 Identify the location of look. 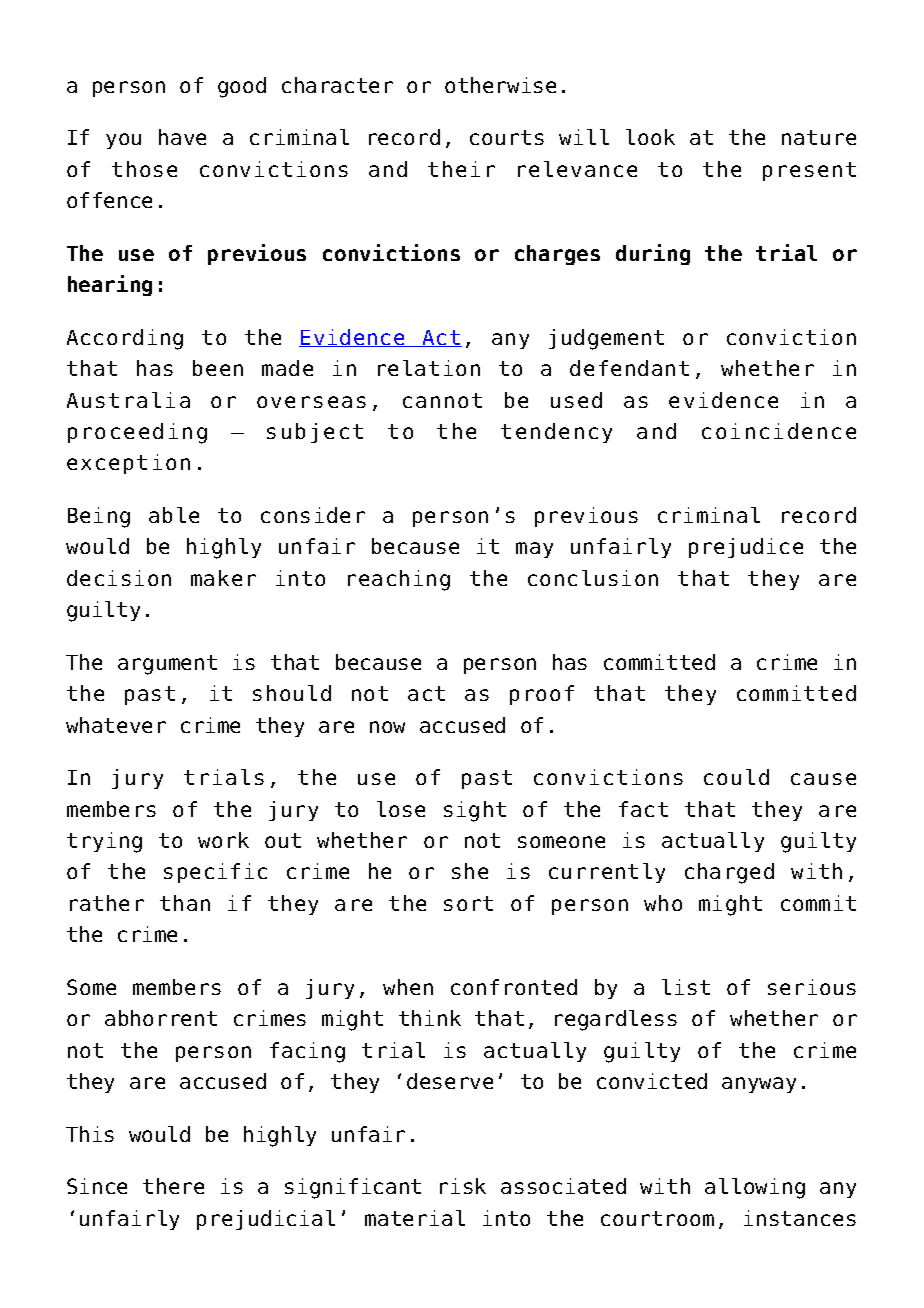
(650, 137).
